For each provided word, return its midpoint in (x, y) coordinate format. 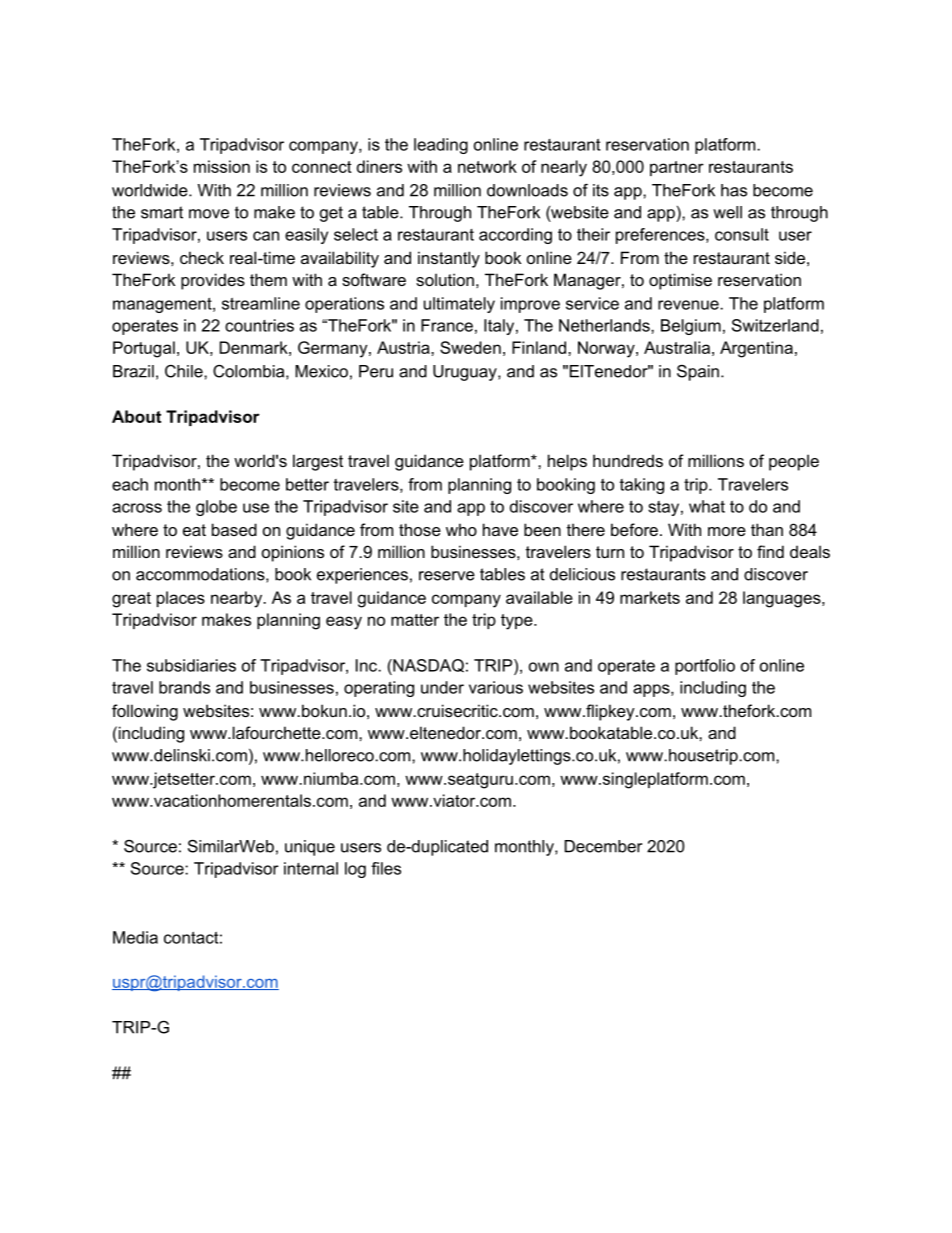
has (734, 190)
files (386, 868)
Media (135, 937)
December (603, 846)
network (487, 166)
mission (222, 166)
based (234, 529)
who (461, 529)
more (727, 531)
